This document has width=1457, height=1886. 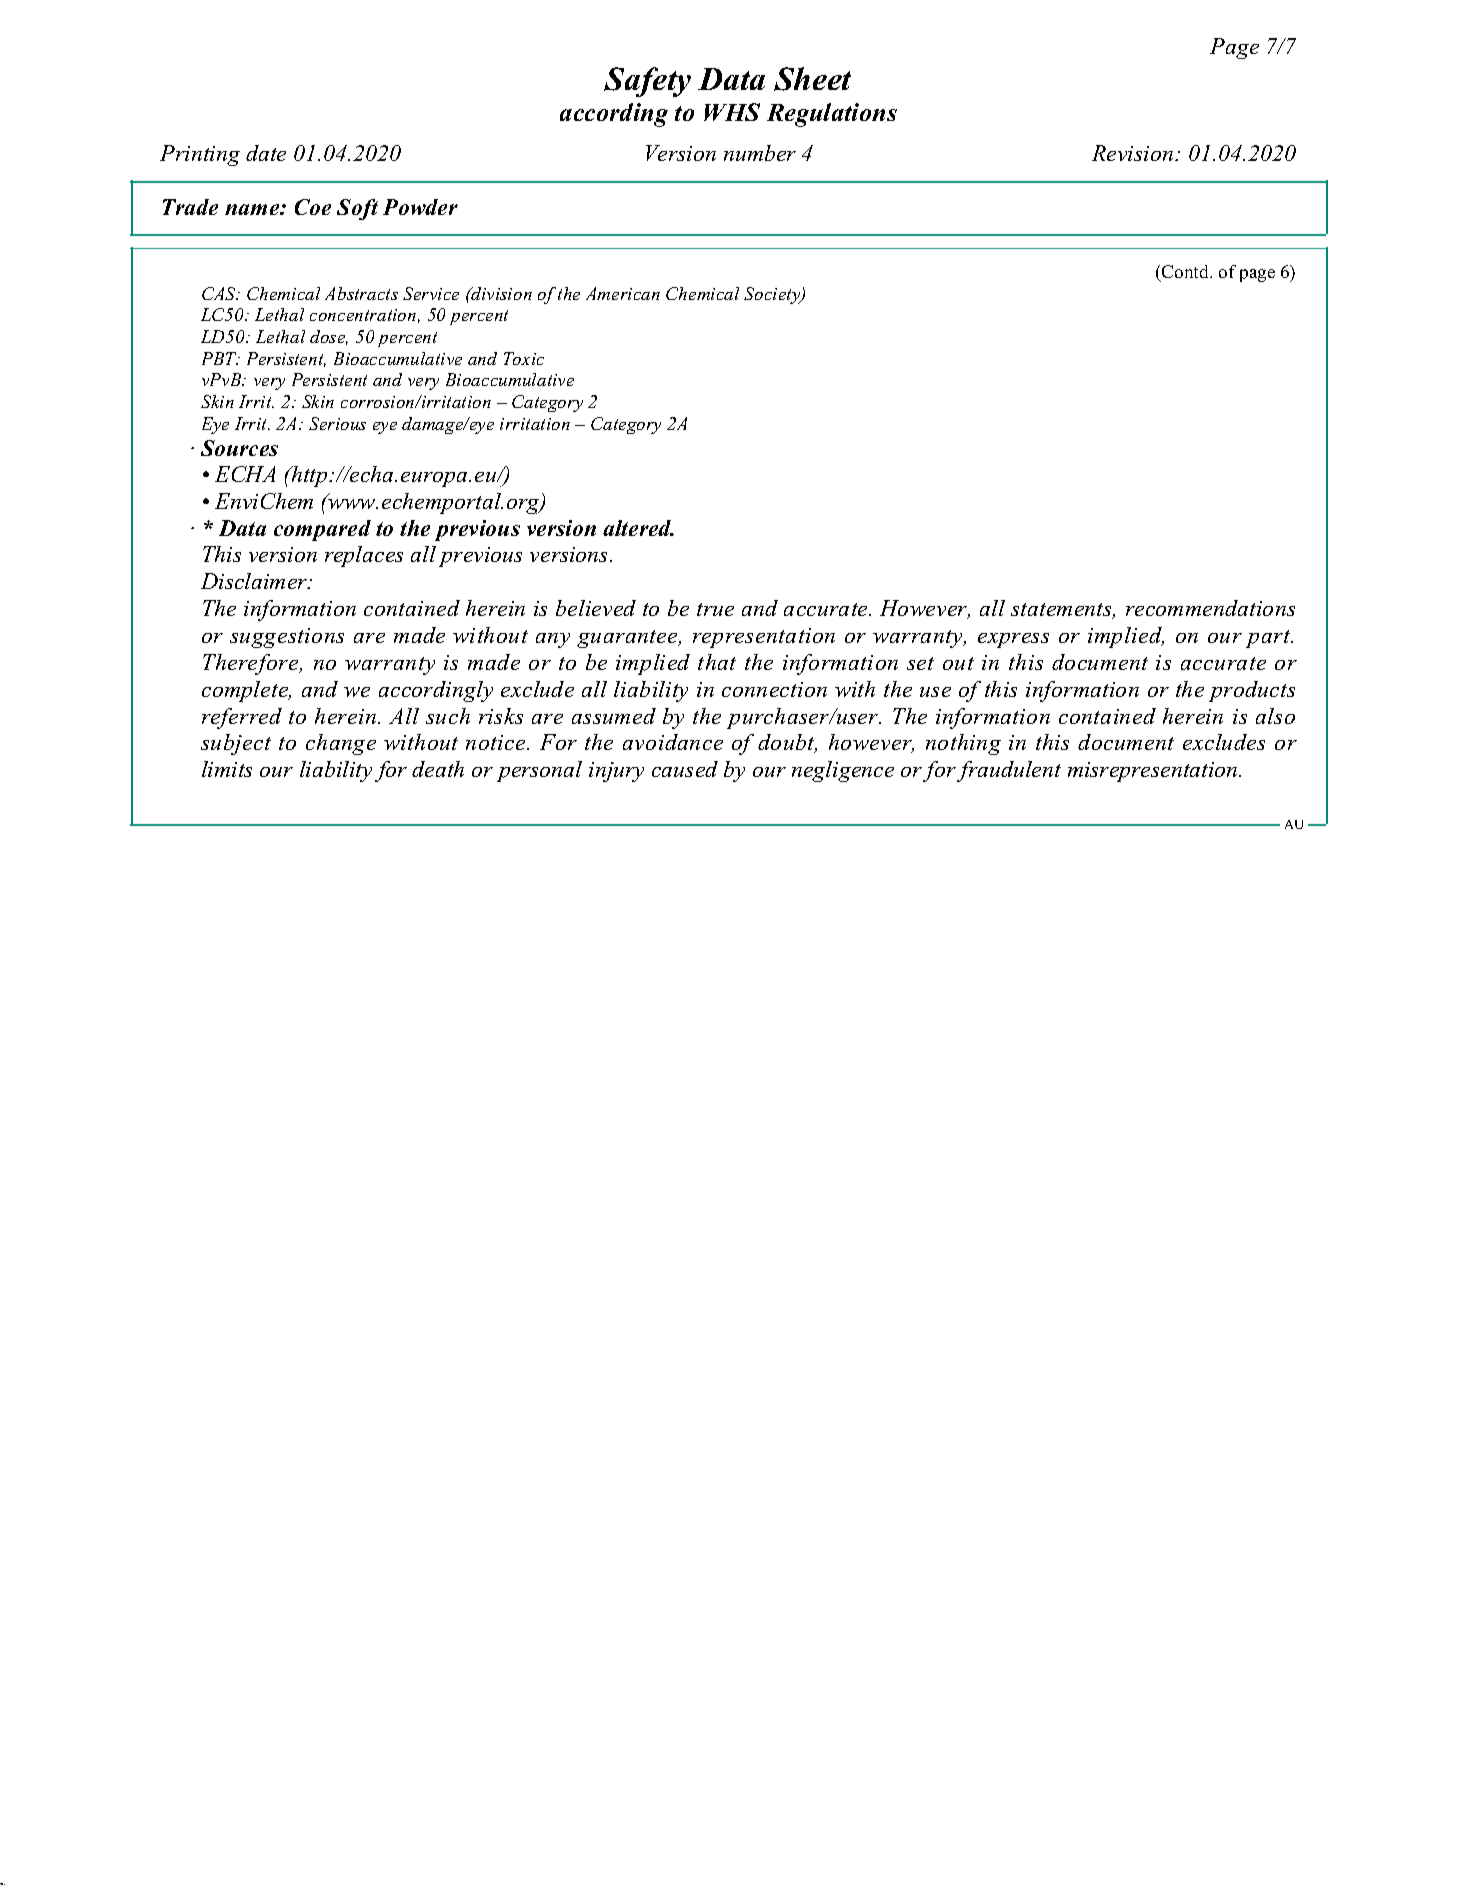 I want to click on Abstracts, so click(x=361, y=293).
